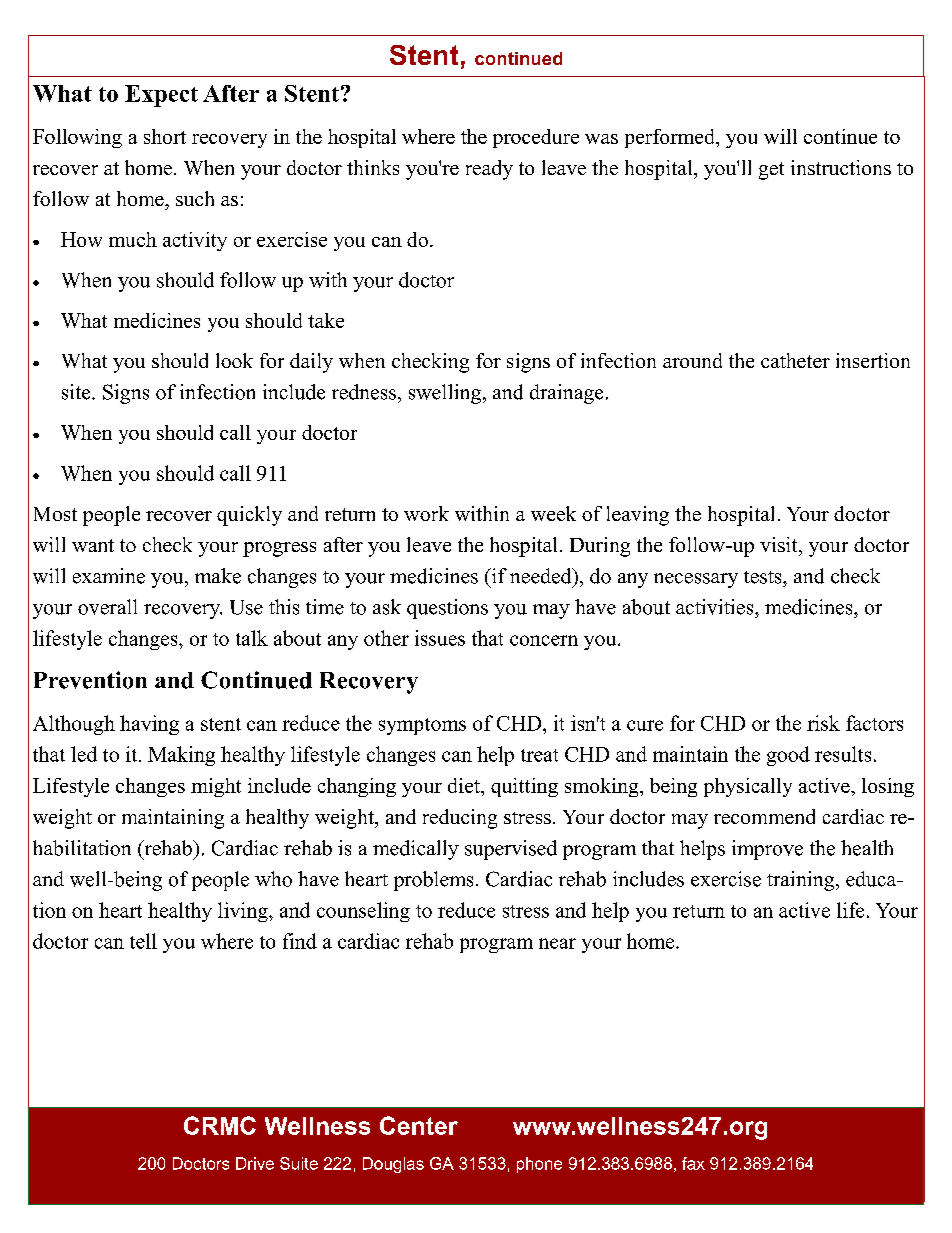  Describe the element at coordinates (716, 607) in the screenshot. I see `activities` at that location.
